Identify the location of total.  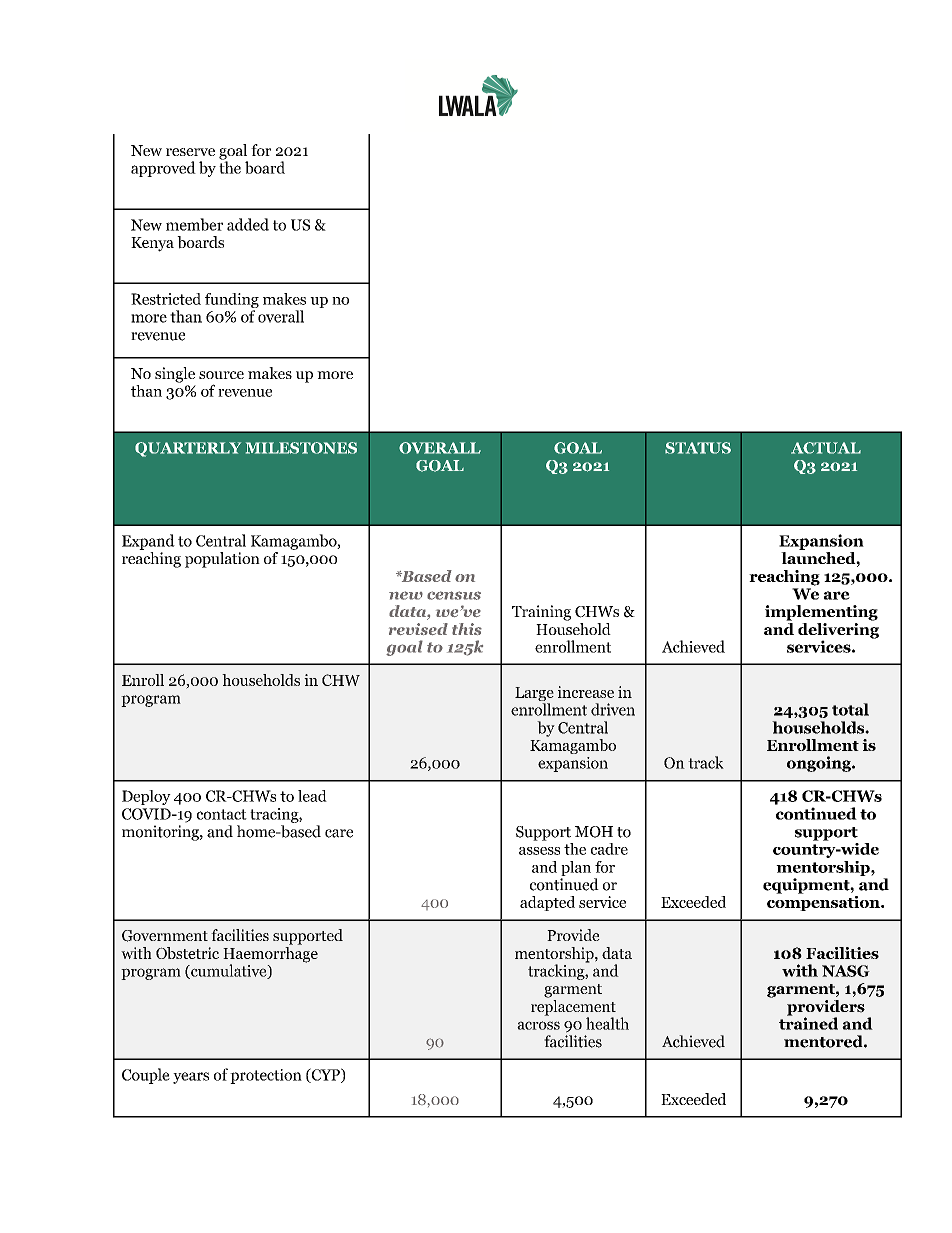
(850, 709).
